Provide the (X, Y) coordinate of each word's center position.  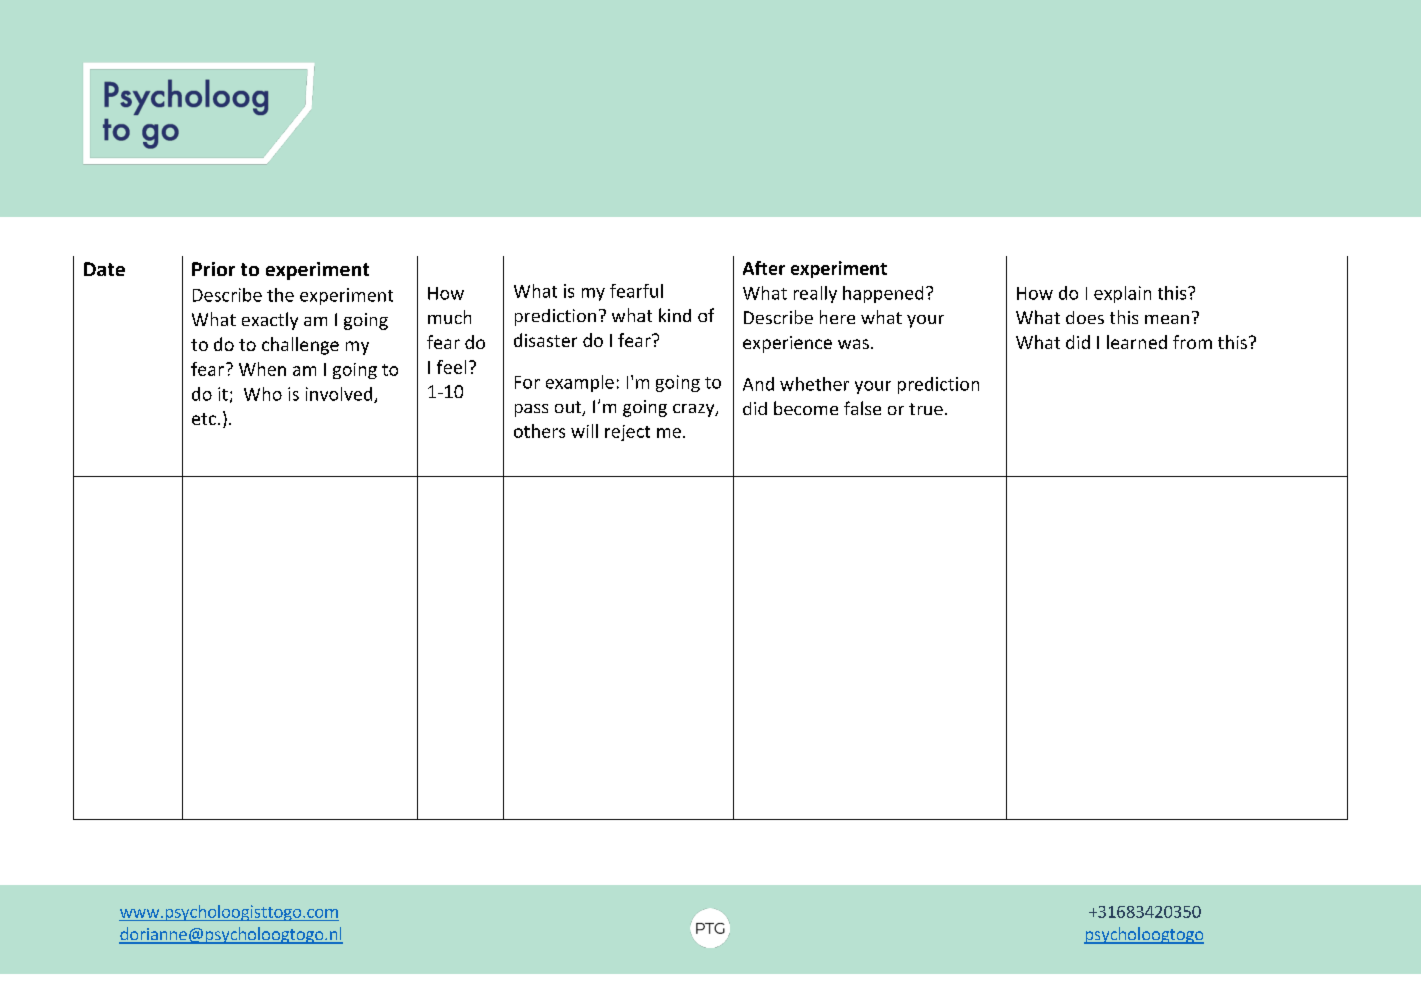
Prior (213, 269)
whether (814, 384)
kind (675, 315)
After (764, 268)
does (1085, 317)
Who (263, 394)
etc (204, 419)
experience (787, 344)
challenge (300, 346)
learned (1137, 342)
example (580, 383)
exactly (270, 321)
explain (1122, 294)
